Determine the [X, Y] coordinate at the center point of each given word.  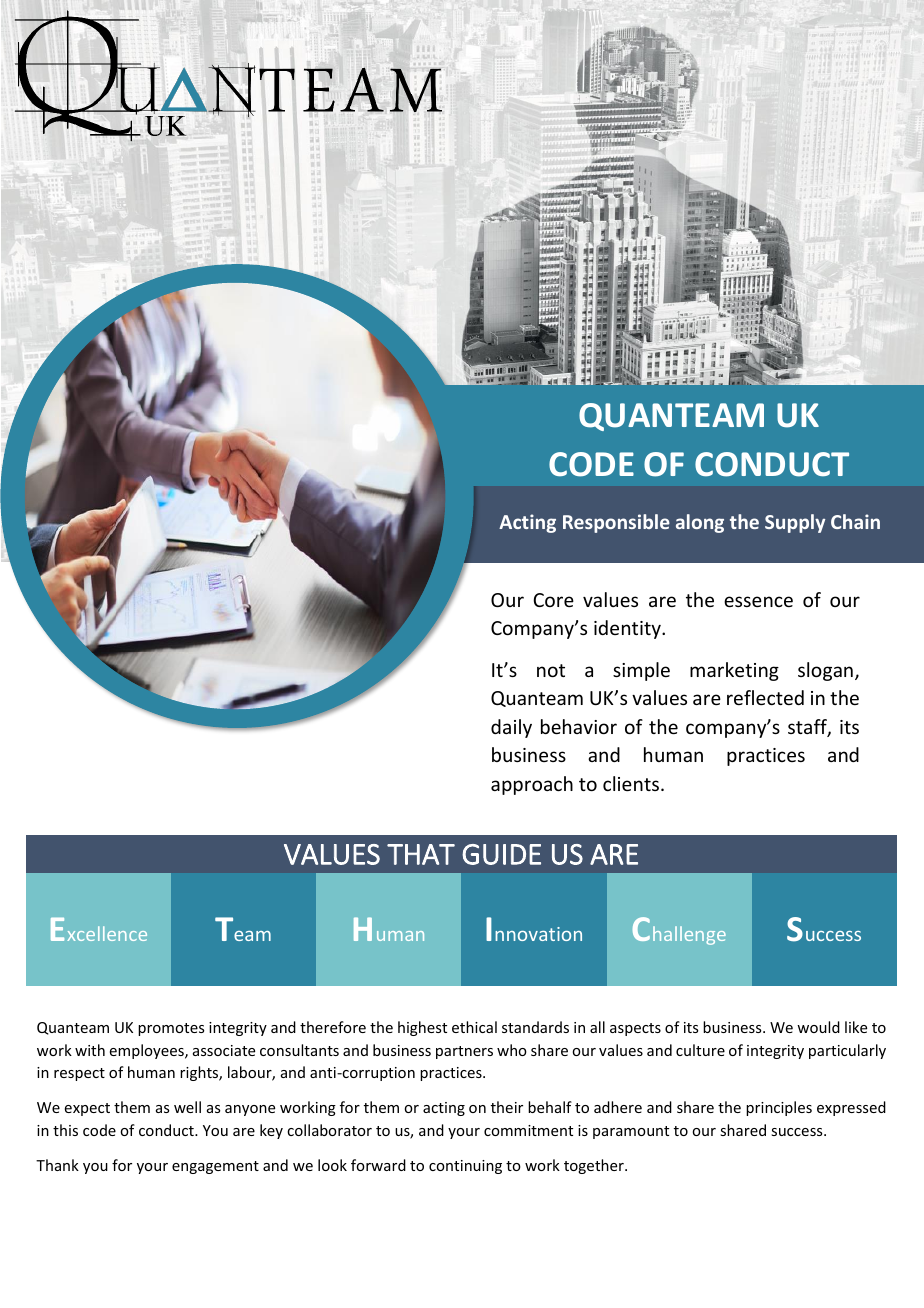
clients [632, 783]
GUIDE [501, 854]
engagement [215, 1167]
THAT [421, 854]
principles [779, 1108]
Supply [795, 523]
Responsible [616, 523]
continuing [465, 1167]
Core [553, 600]
